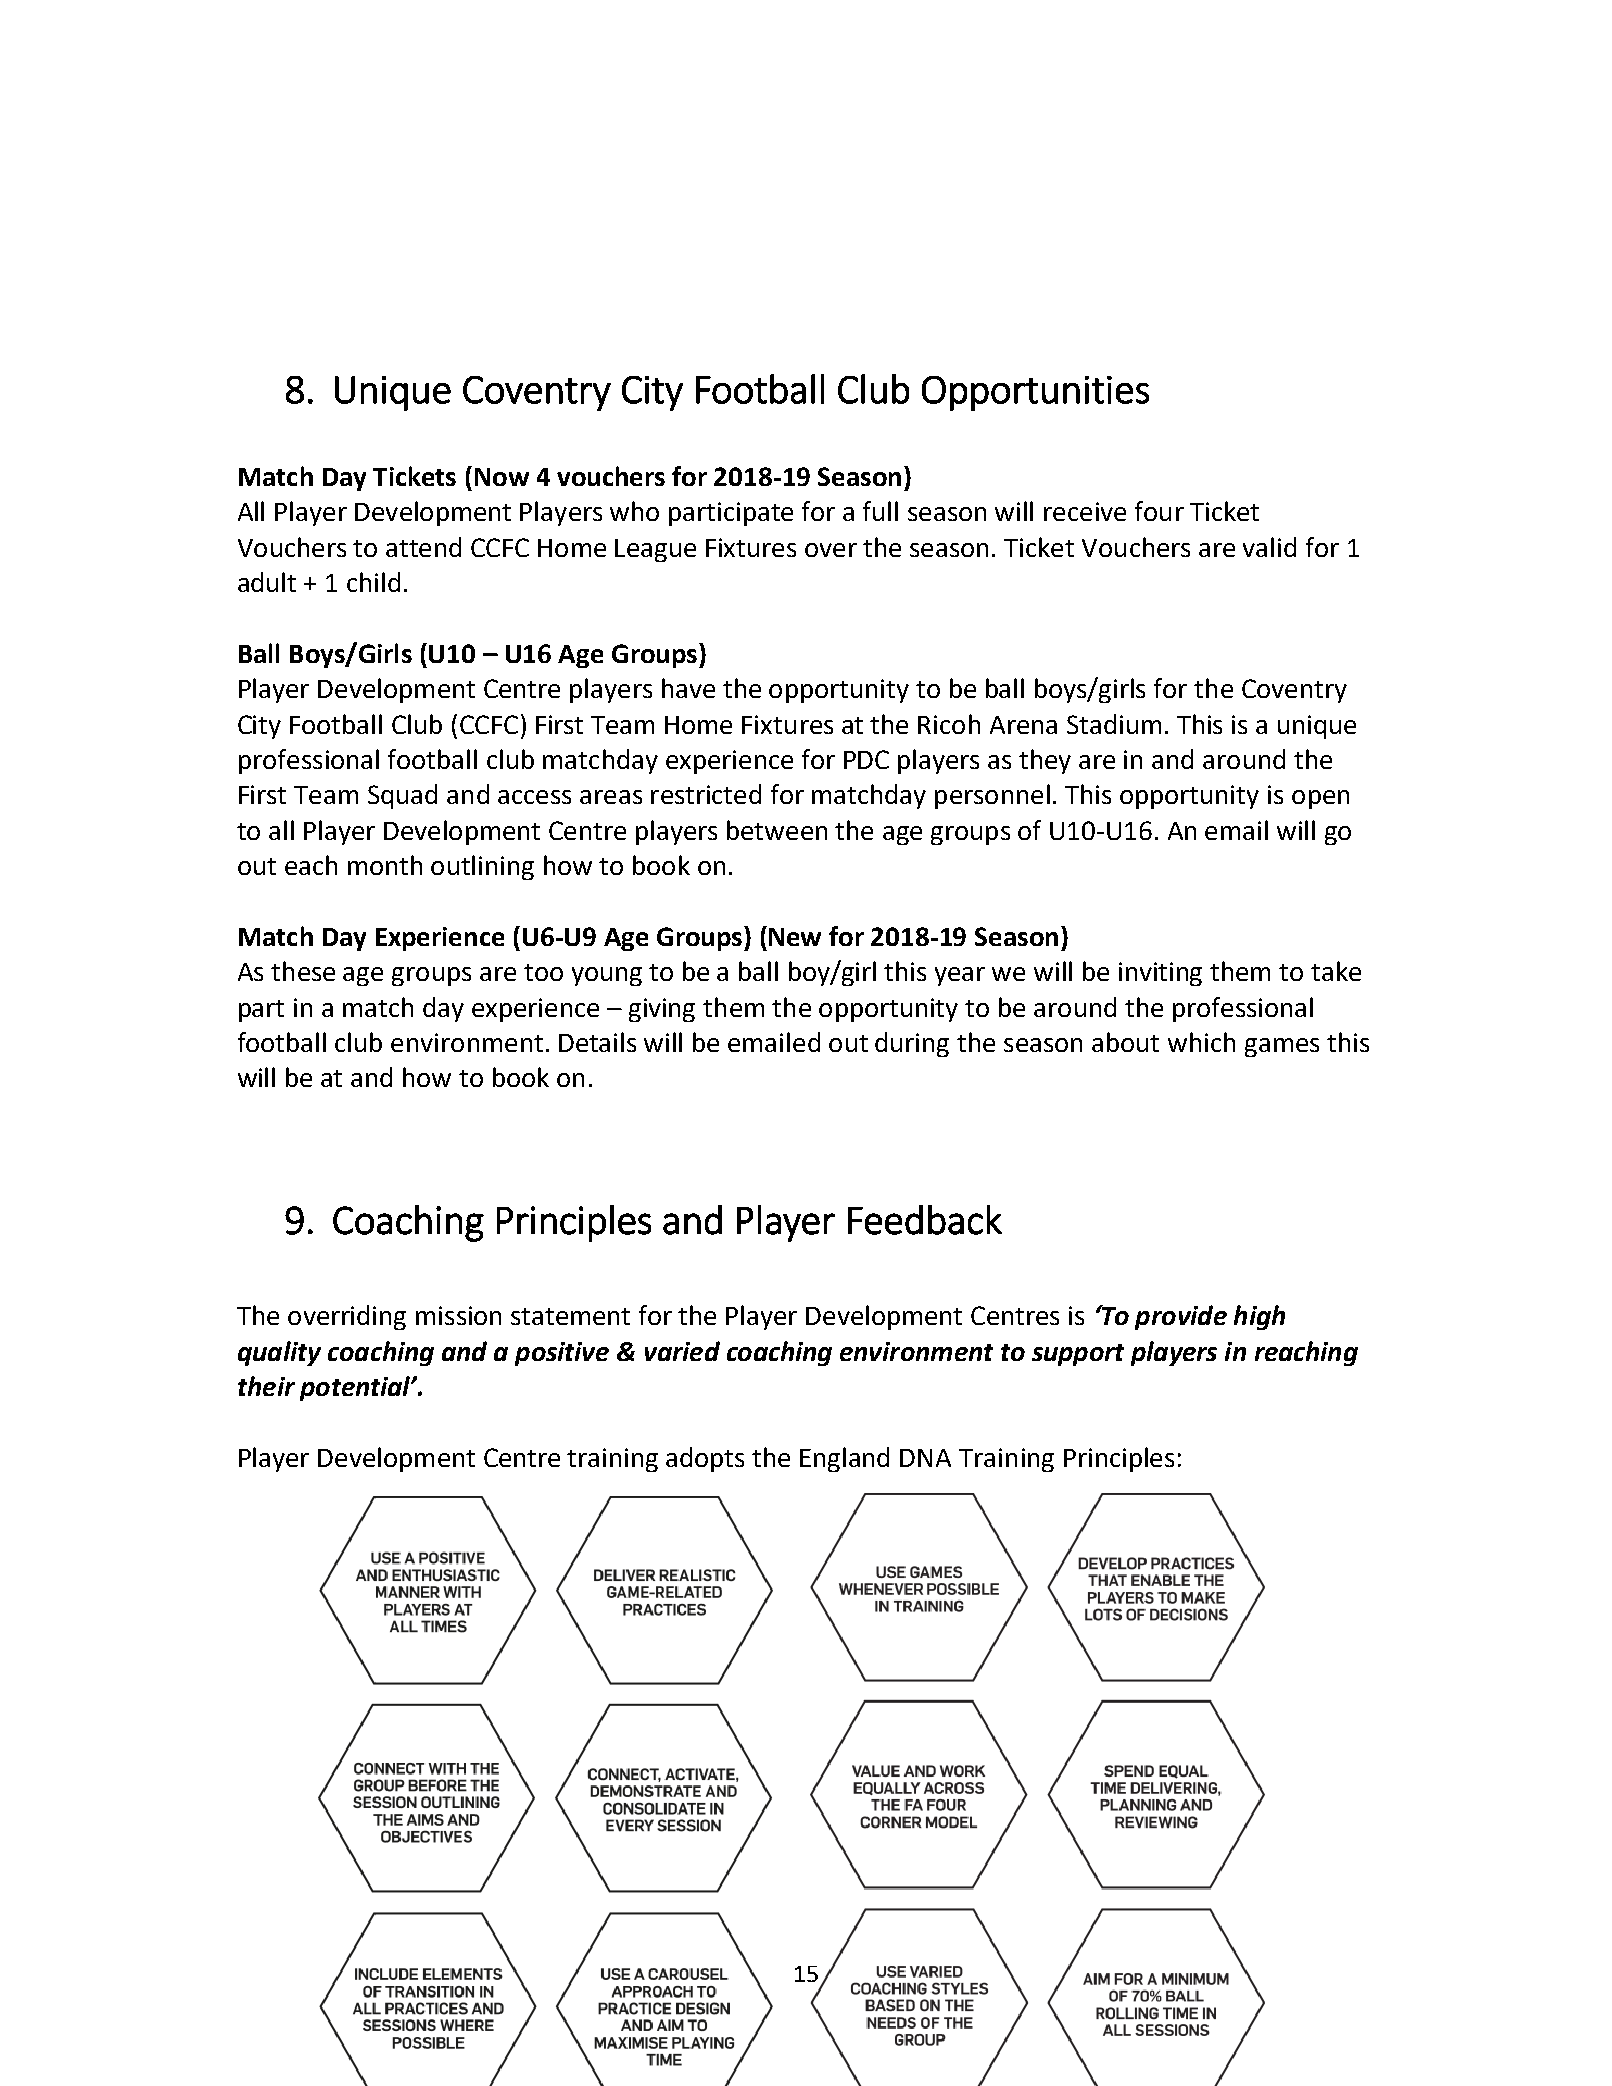 The width and height of the page is (1612, 2086). Describe the element at coordinates (844, 1459) in the page. I see `England` at that location.
